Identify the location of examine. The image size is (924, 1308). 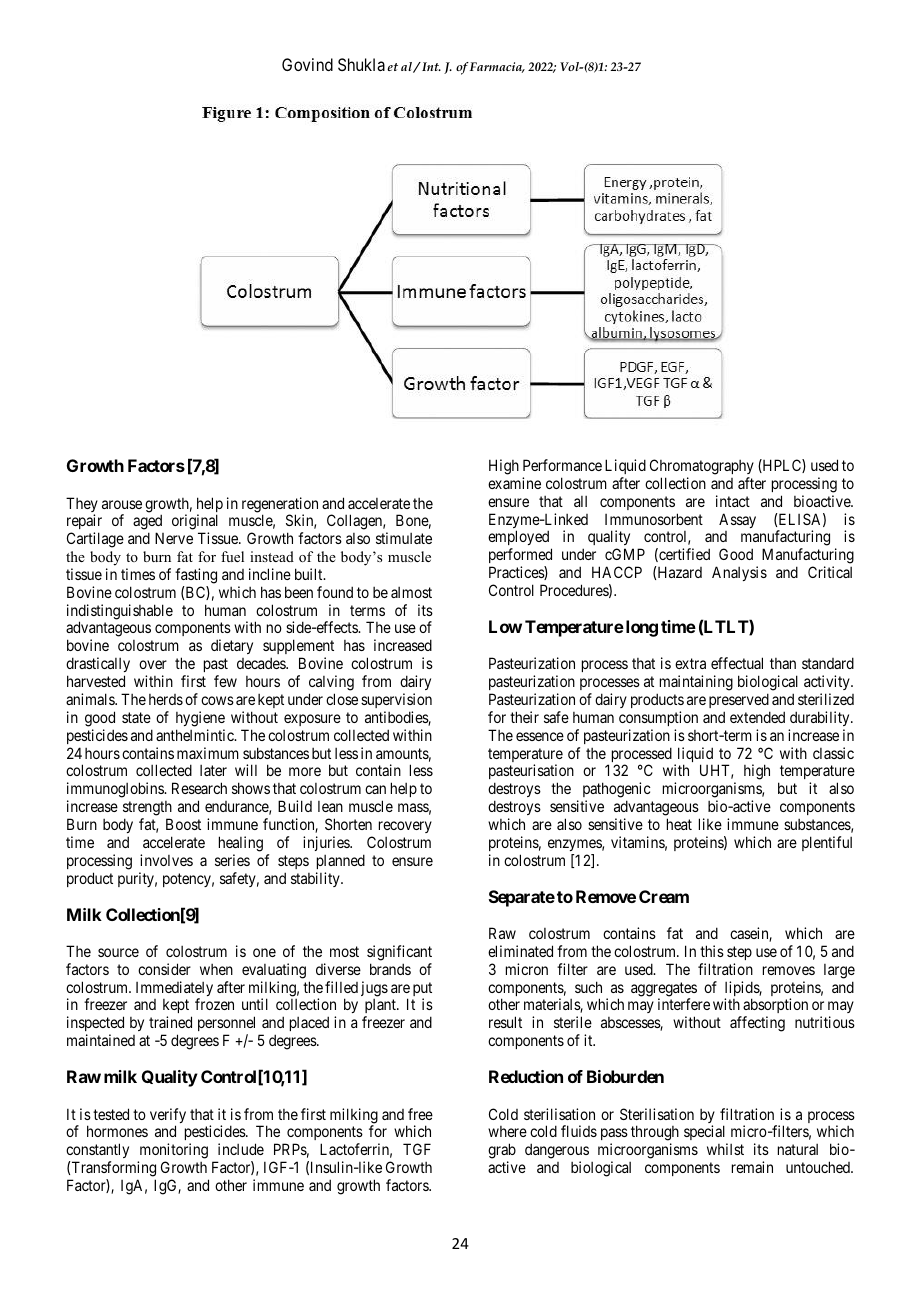
(514, 483).
